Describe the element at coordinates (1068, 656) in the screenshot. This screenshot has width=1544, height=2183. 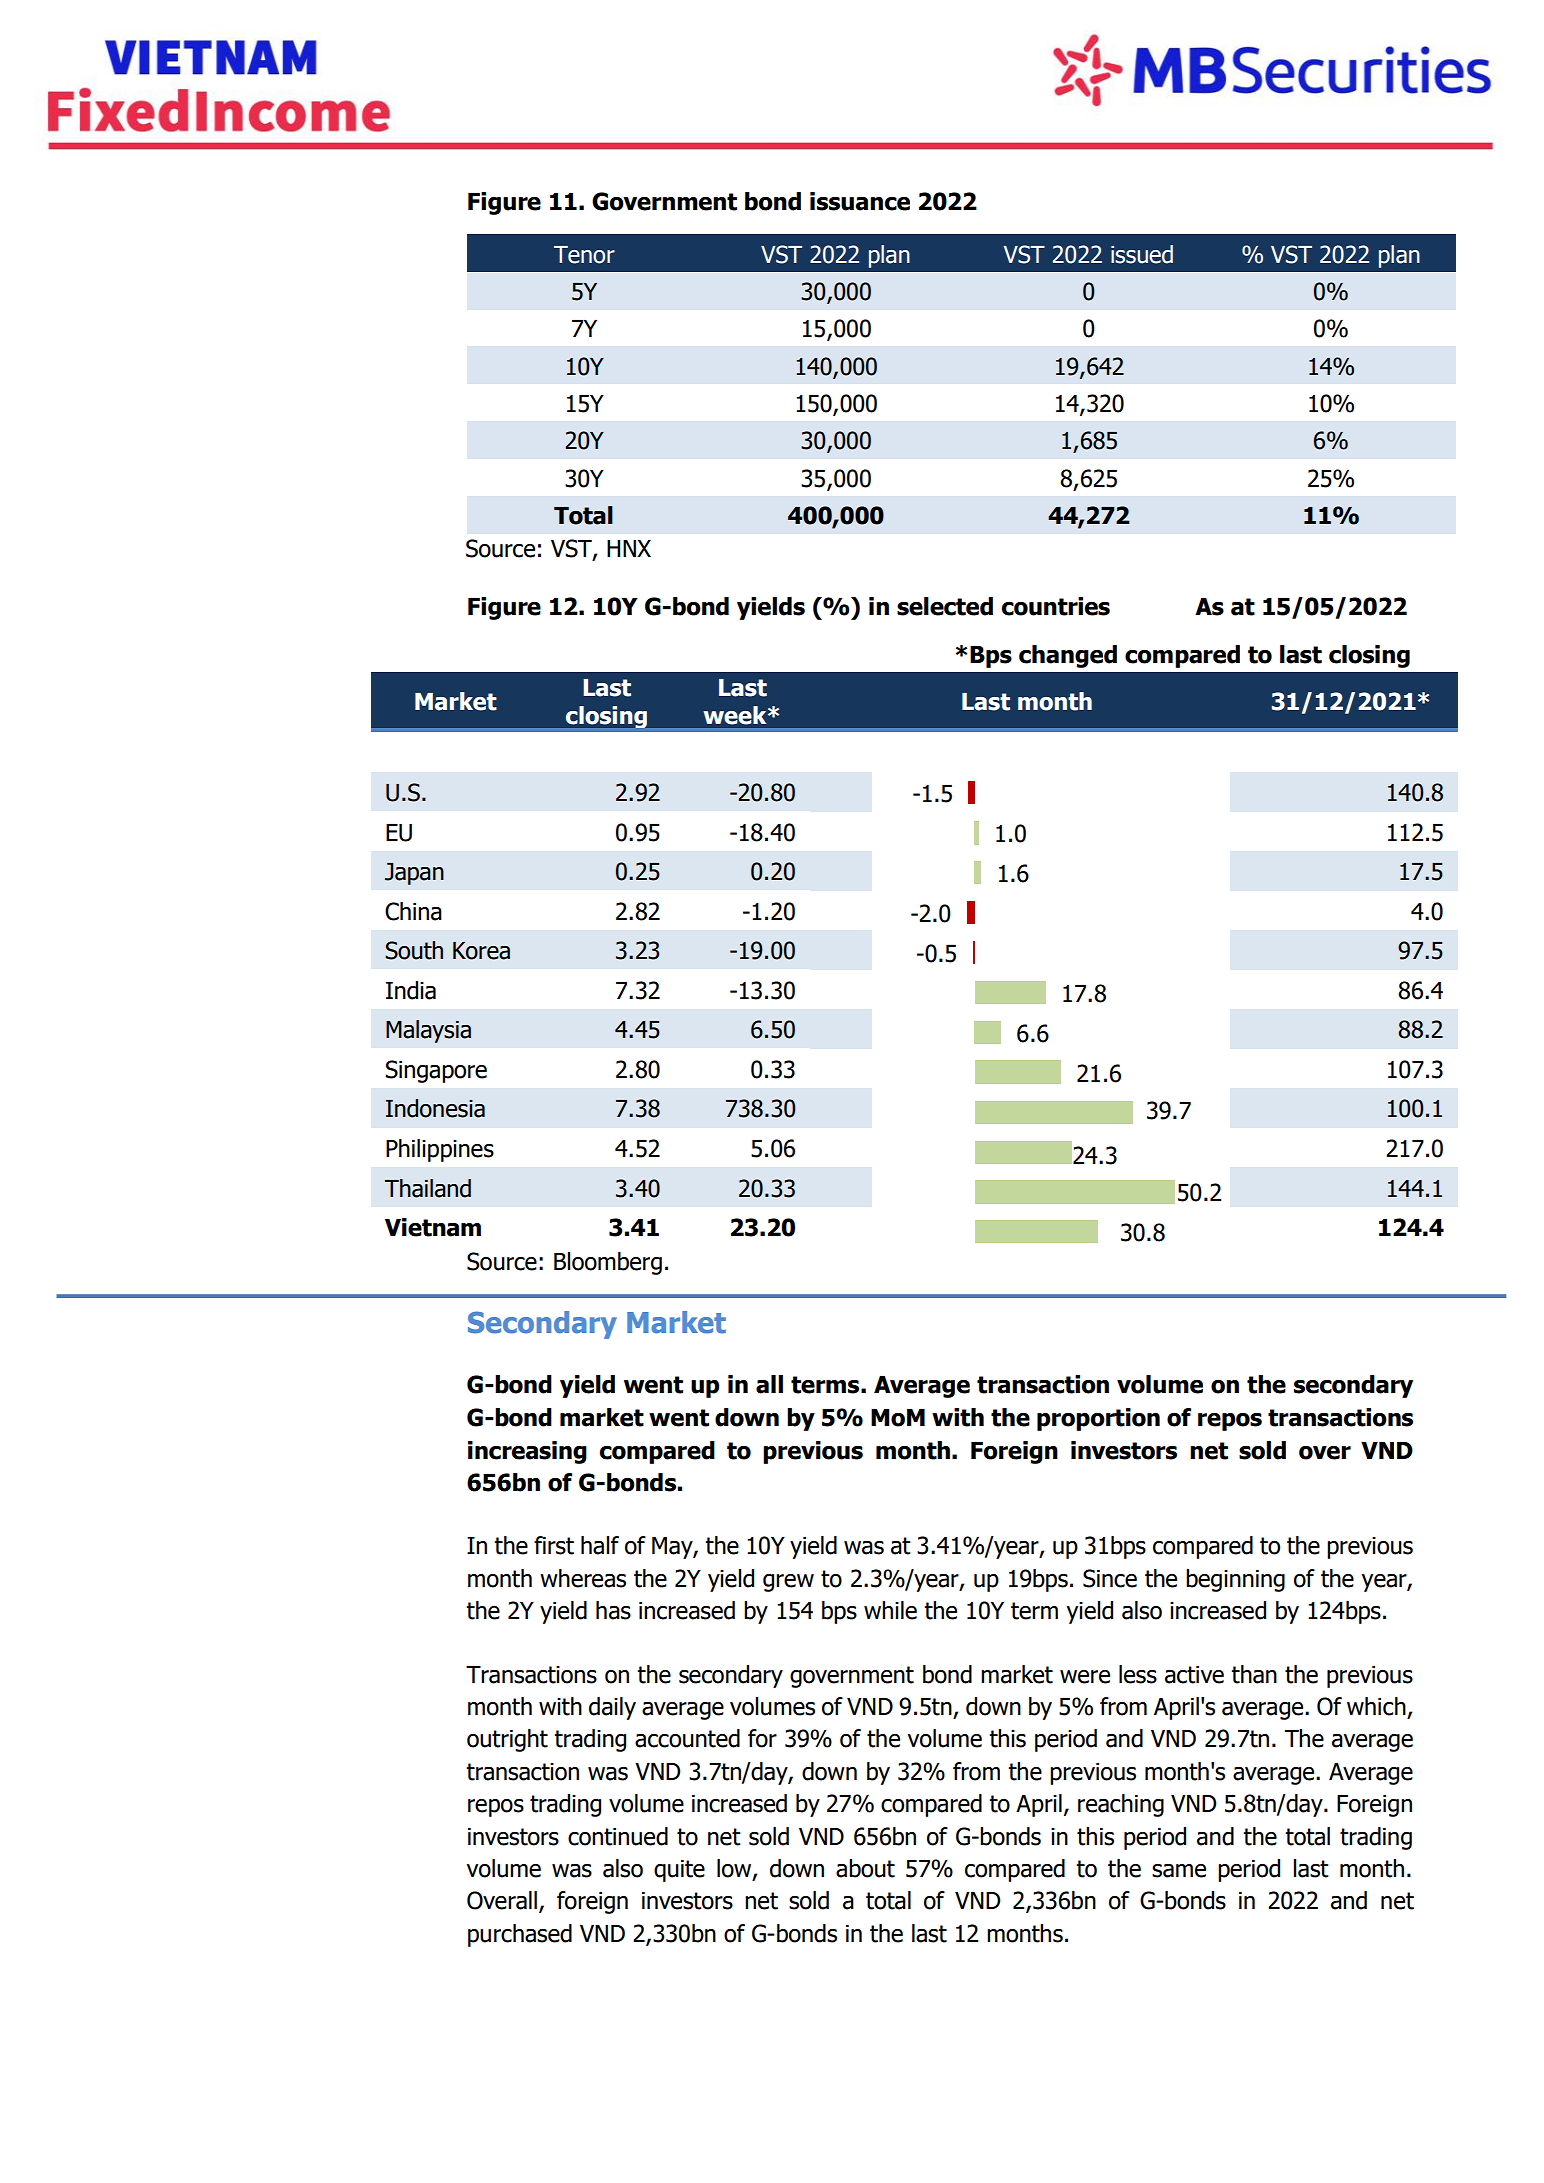
I see `changed` at that location.
